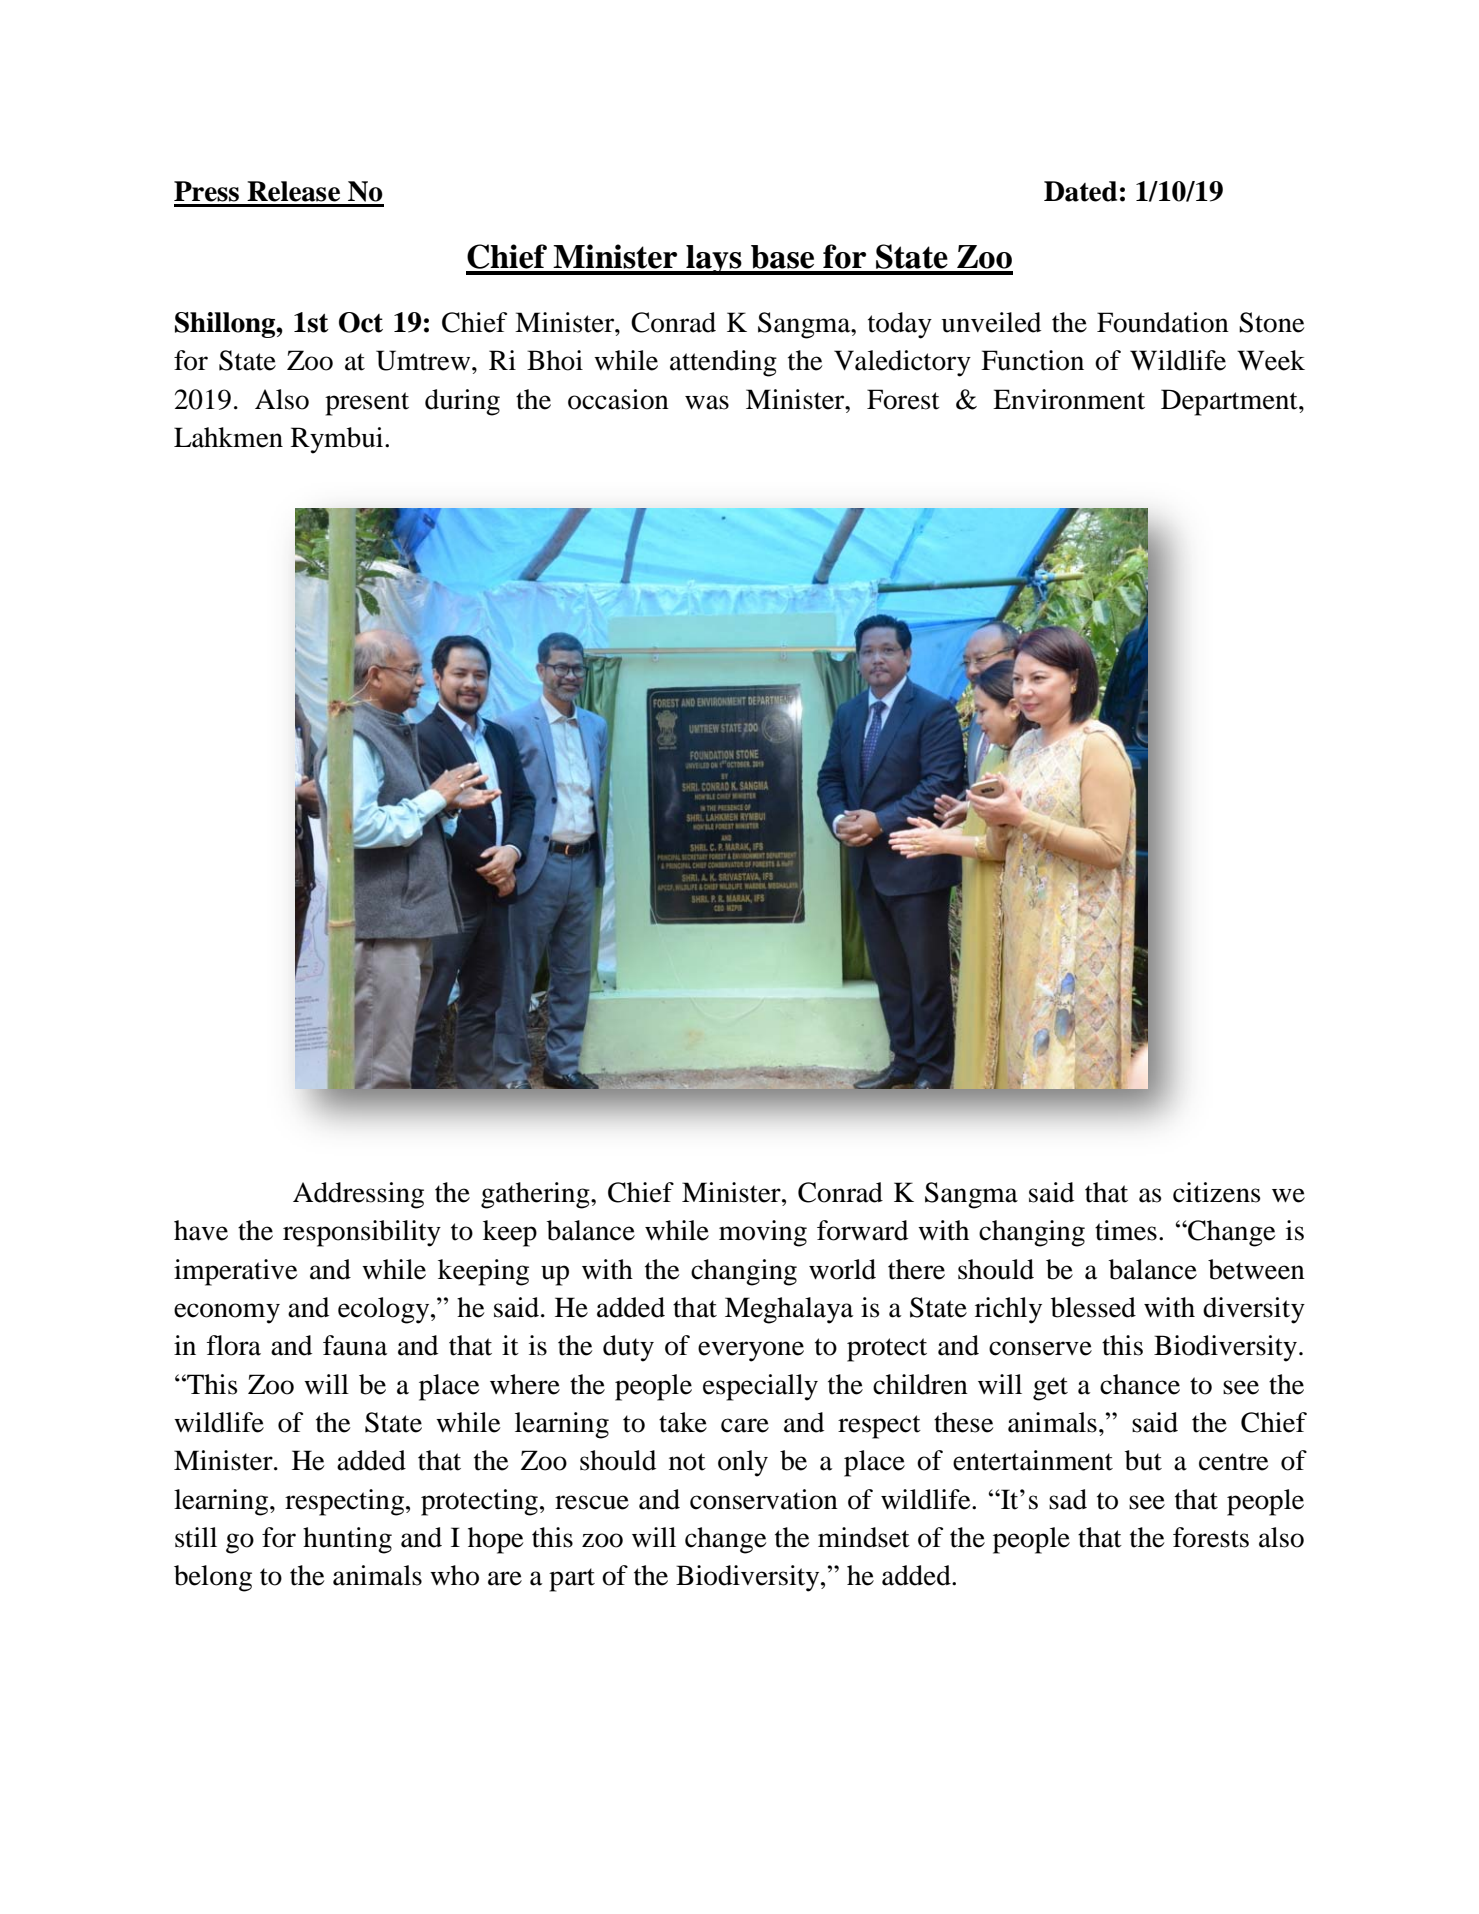  I want to click on hunting, so click(347, 1540).
